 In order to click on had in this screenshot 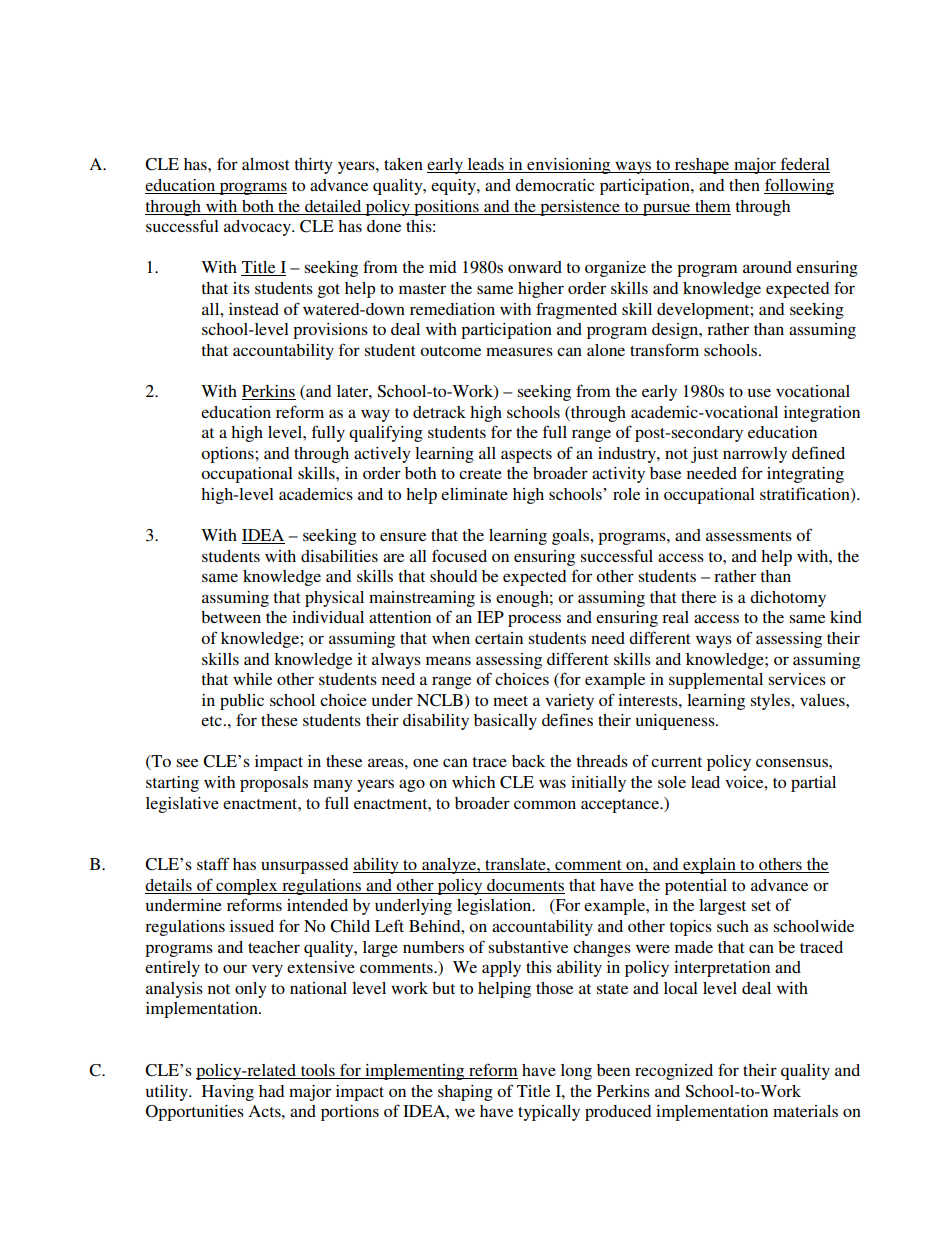, I will do `click(271, 1091)`.
